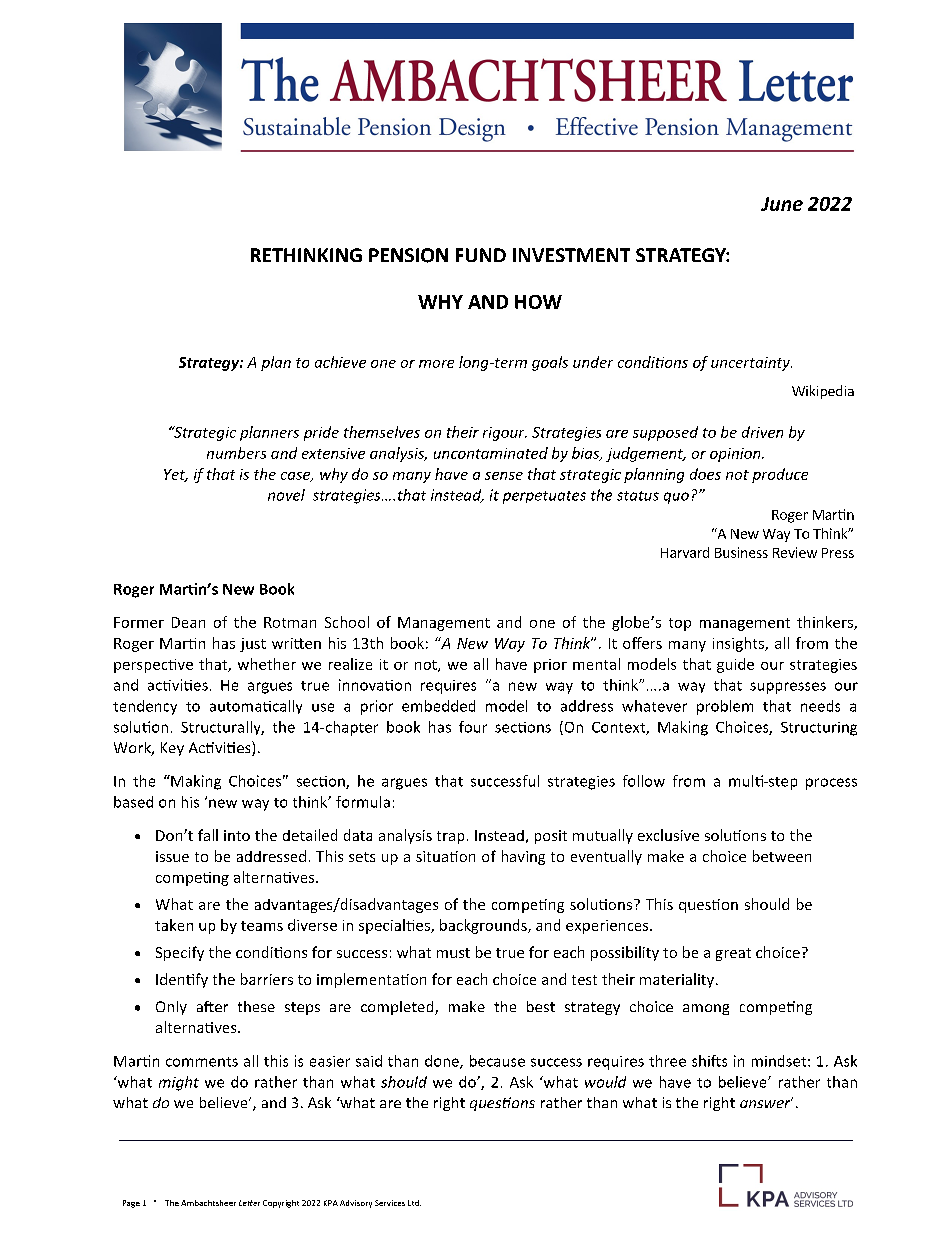  Describe the element at coordinates (491, 453) in the screenshot. I see `uncontaminated` at that location.
